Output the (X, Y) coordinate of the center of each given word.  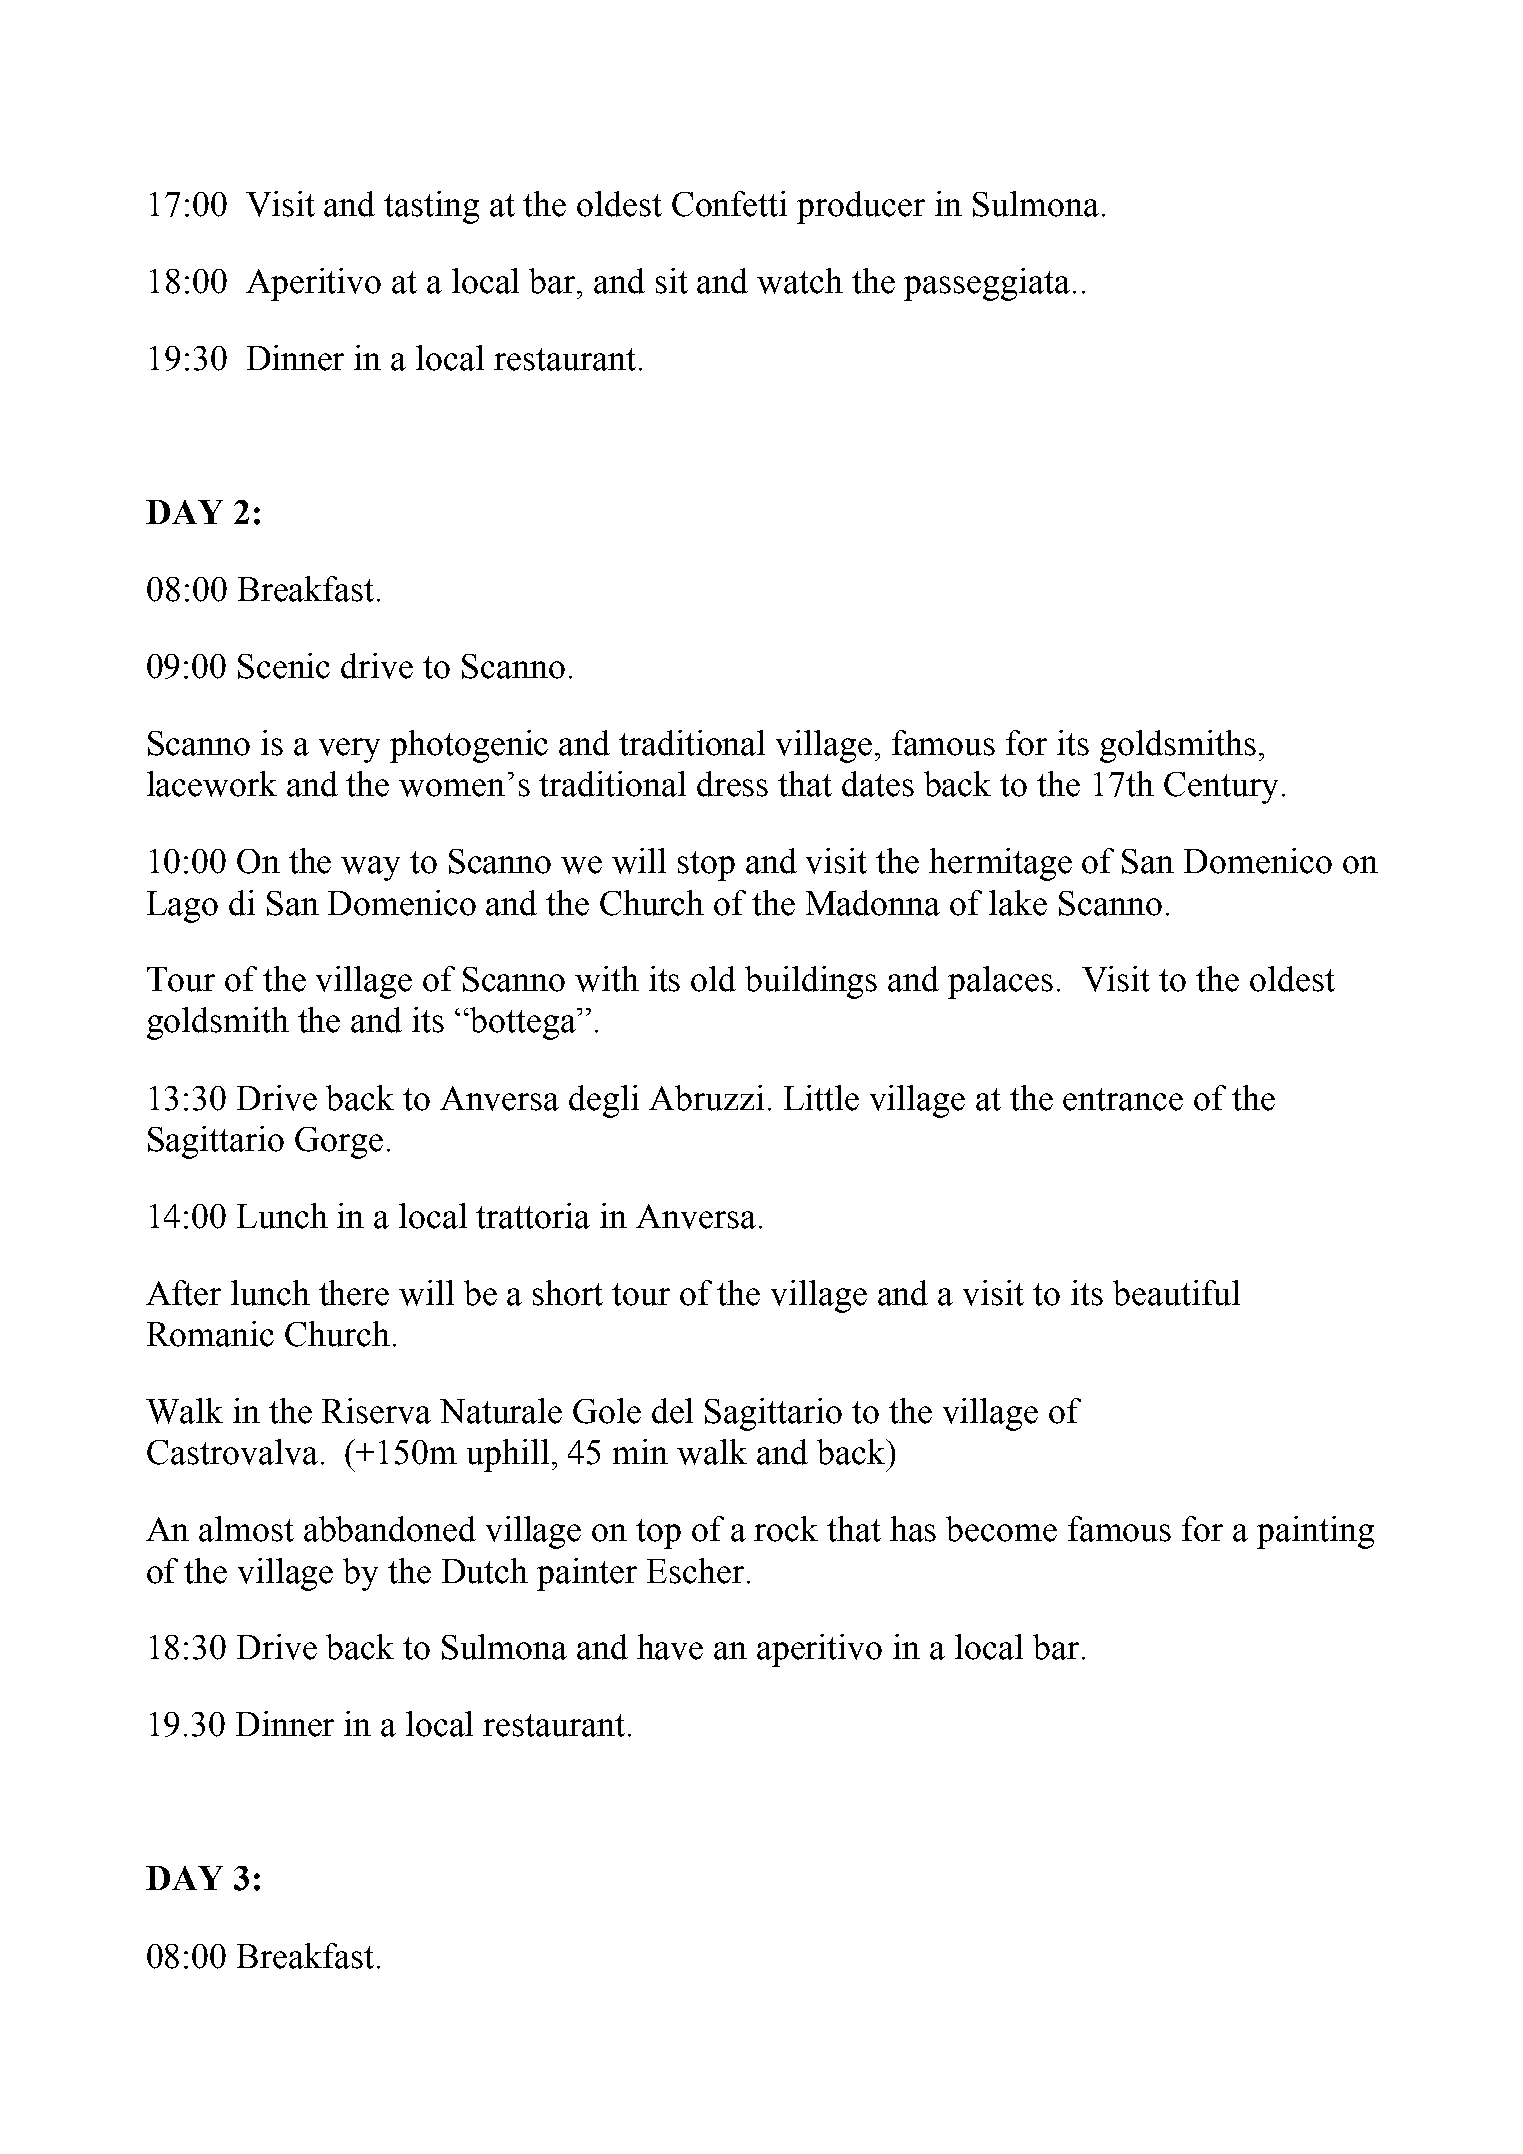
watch (800, 281)
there (354, 1293)
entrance (1123, 1099)
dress (732, 784)
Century (1221, 788)
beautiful (1176, 1293)
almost (246, 1529)
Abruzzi (706, 1098)
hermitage (1000, 864)
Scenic (284, 666)
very (349, 750)
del (672, 1411)
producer (861, 207)
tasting (431, 207)
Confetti (729, 204)
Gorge (339, 1143)
